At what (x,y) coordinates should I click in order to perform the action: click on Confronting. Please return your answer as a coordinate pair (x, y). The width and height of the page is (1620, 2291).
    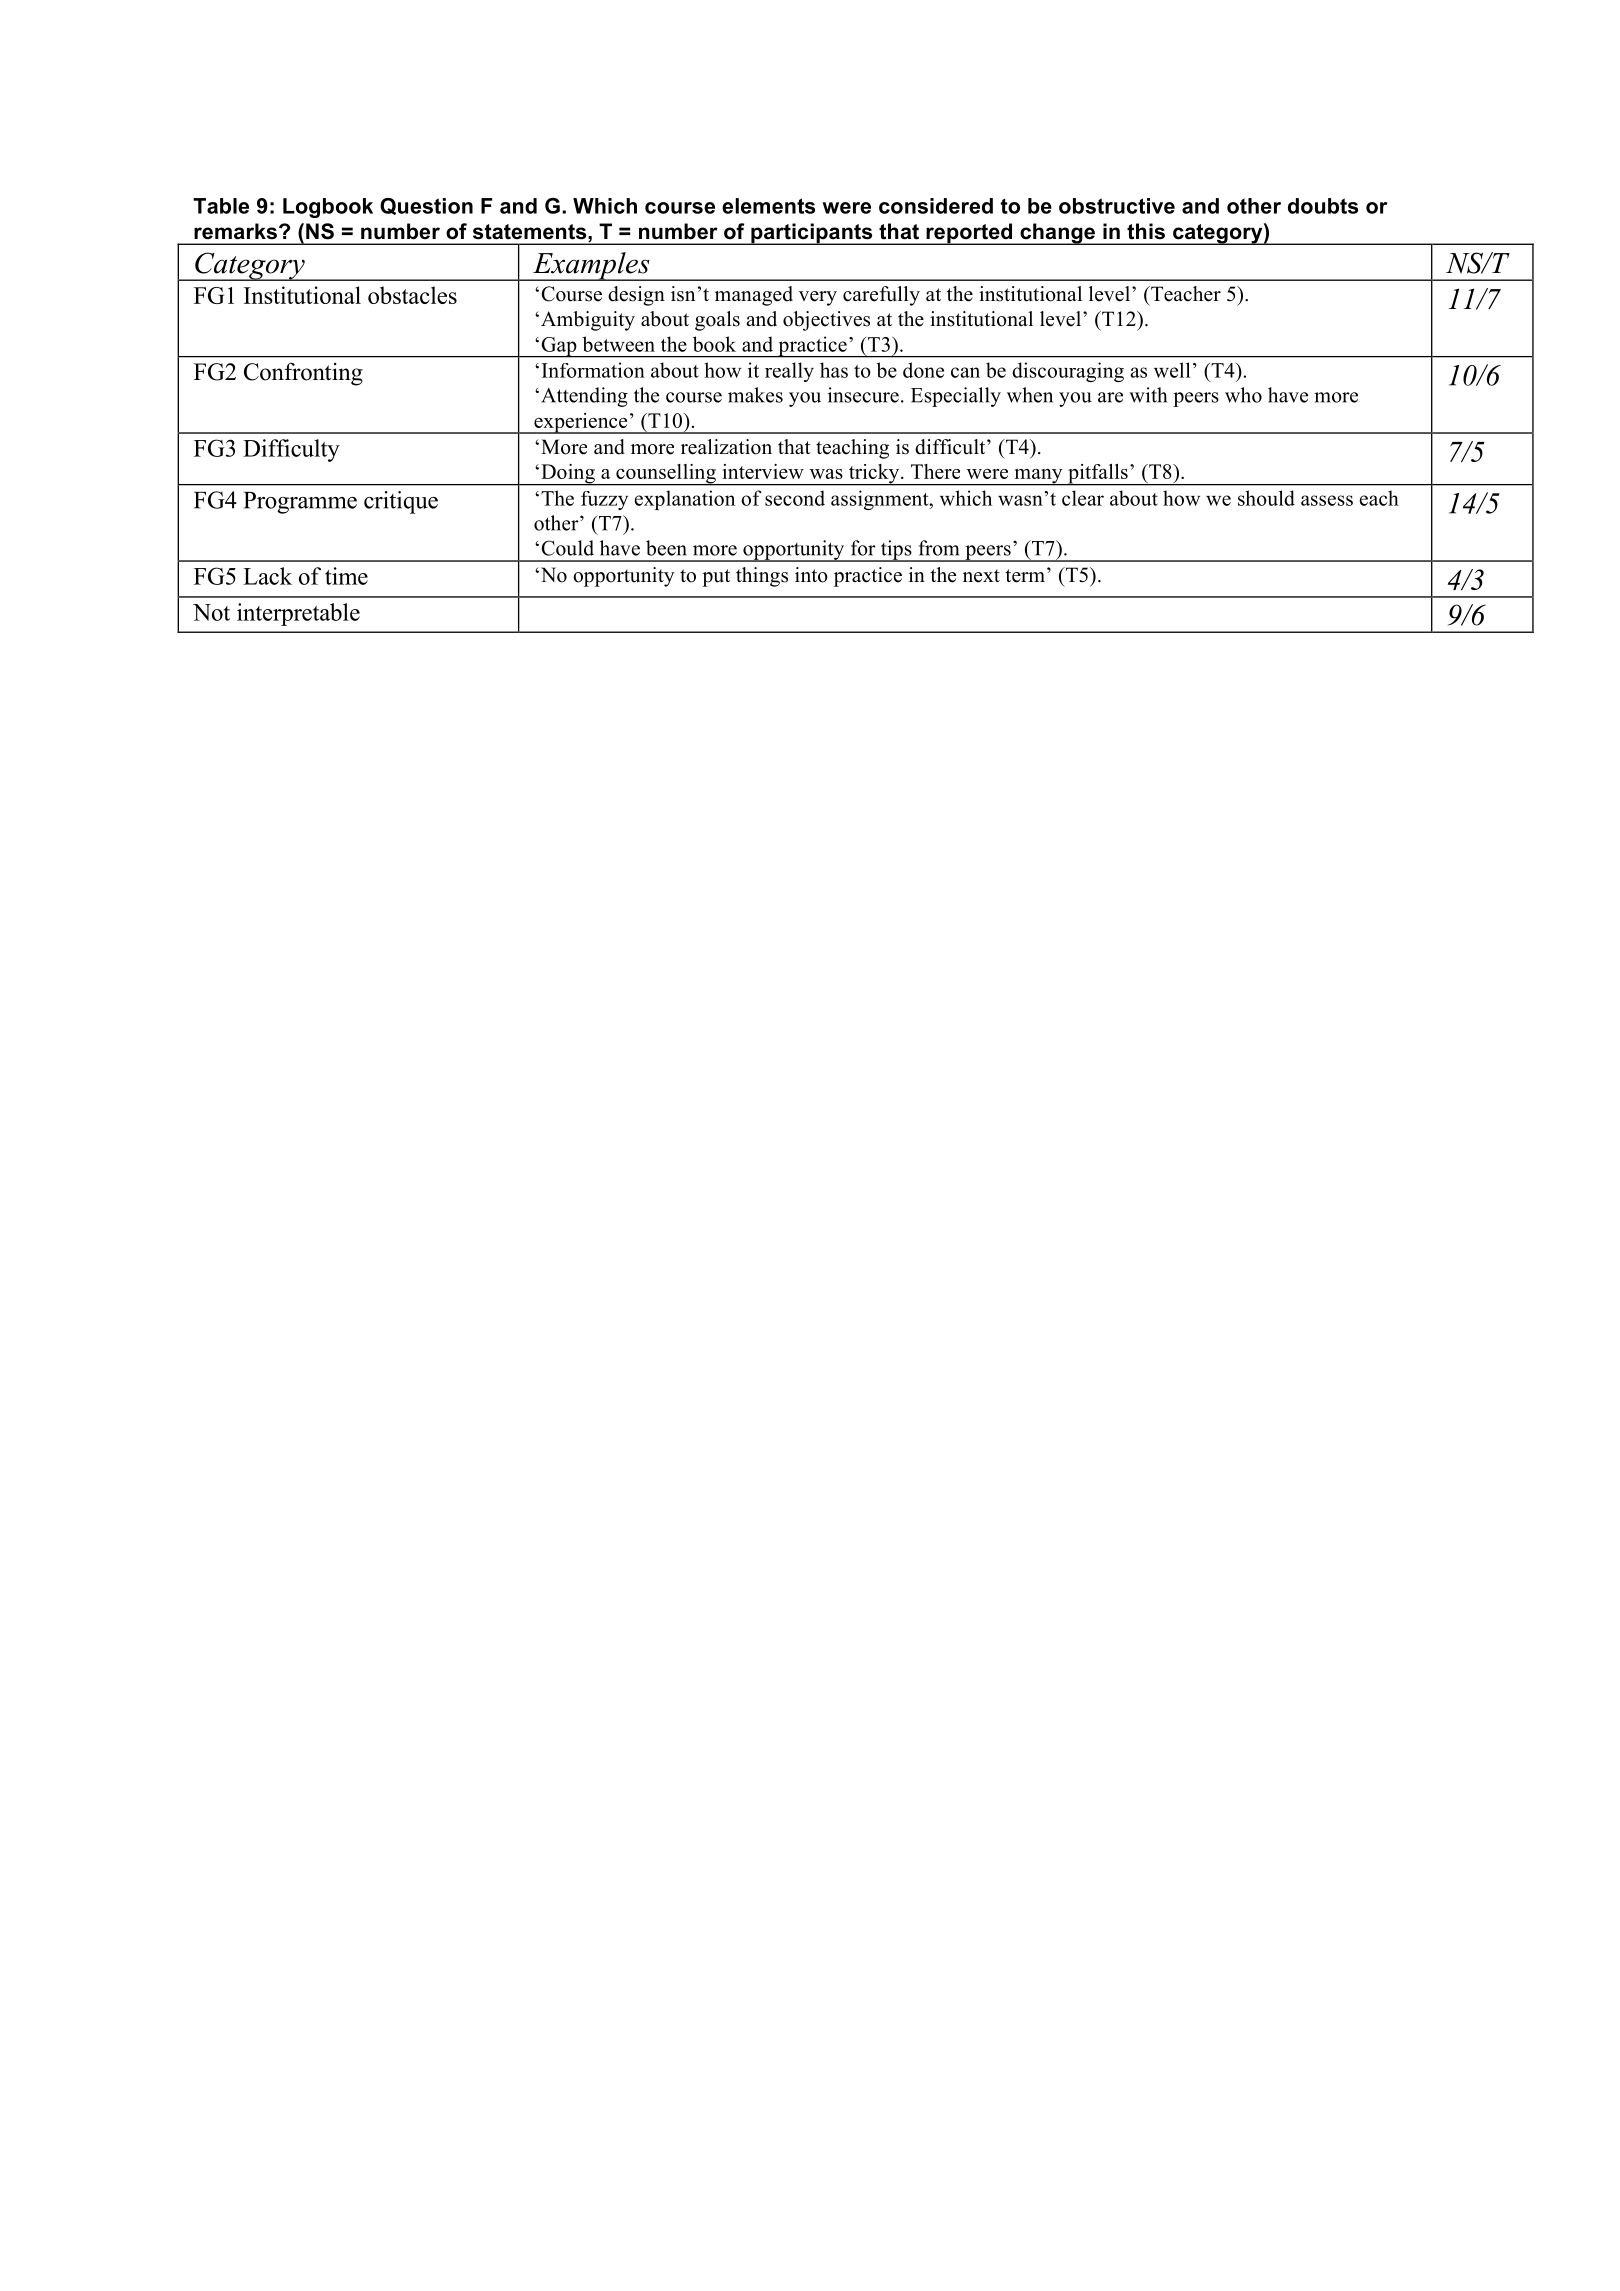
    Looking at the image, I should click on (303, 374).
